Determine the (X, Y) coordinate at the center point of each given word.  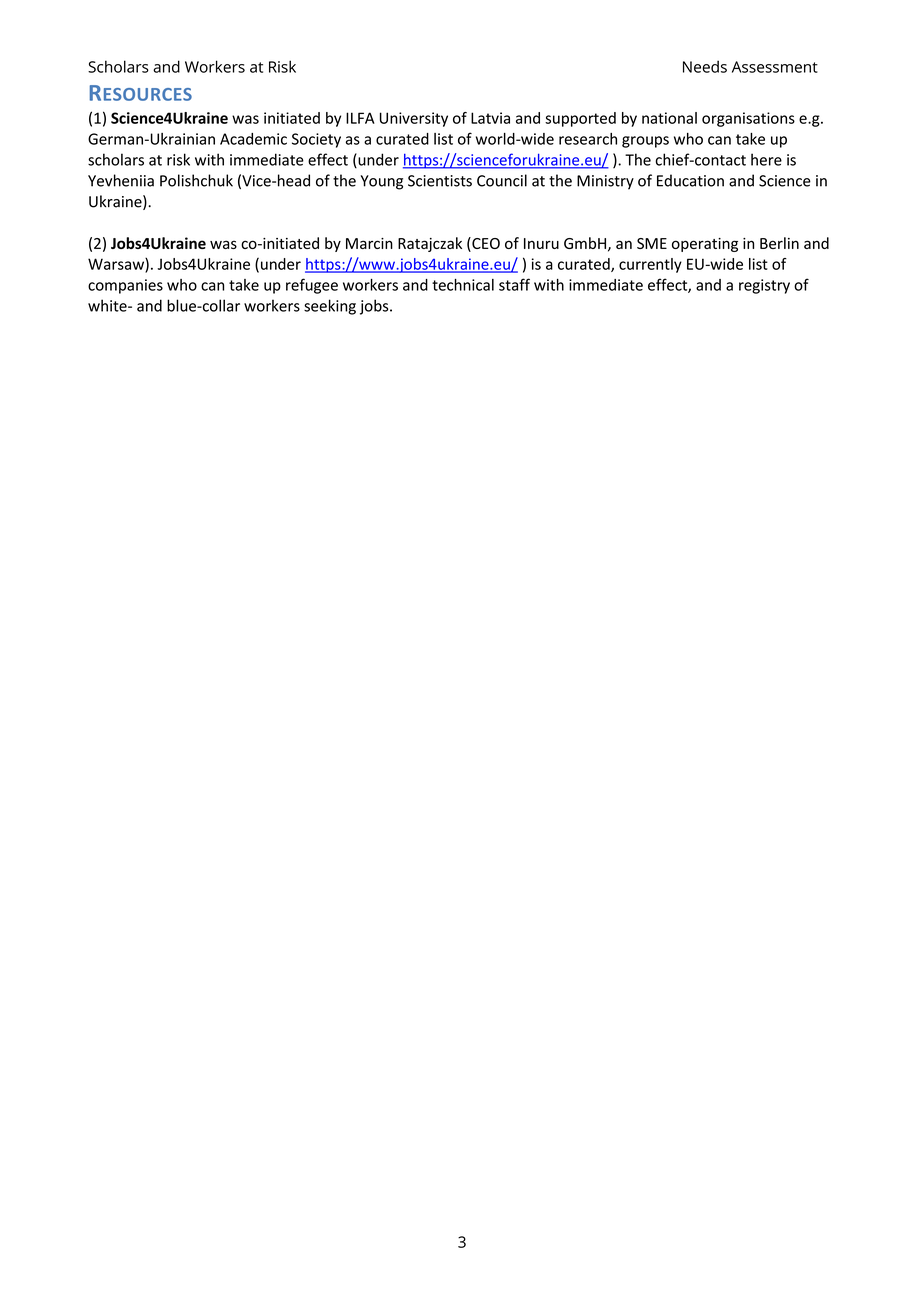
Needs (705, 66)
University (414, 119)
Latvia (490, 118)
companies (125, 286)
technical (463, 285)
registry (764, 286)
